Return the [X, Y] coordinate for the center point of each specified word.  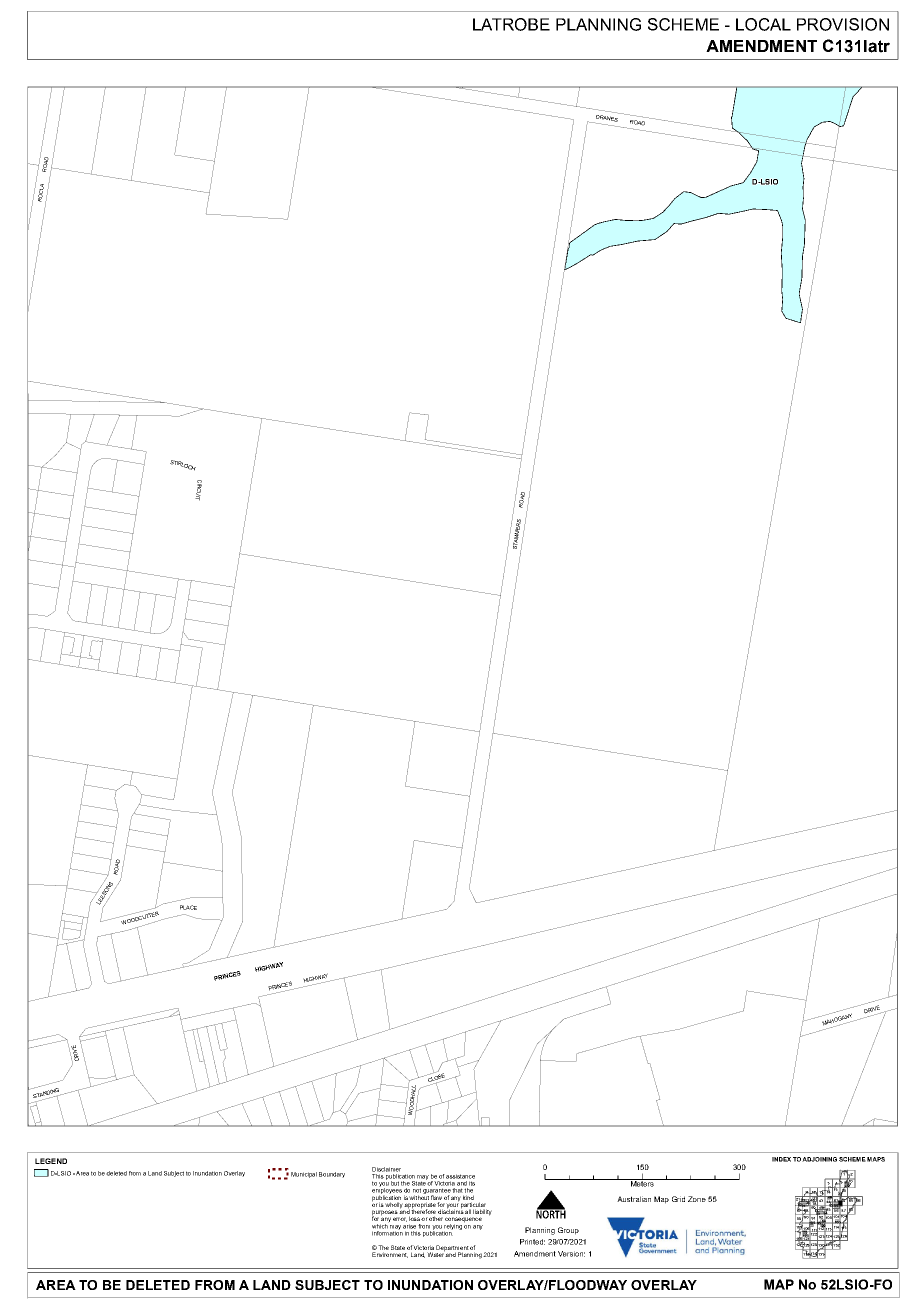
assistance [460, 1176]
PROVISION [843, 24]
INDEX [781, 1159]
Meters [642, 1183]
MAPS [876, 1159]
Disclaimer [386, 1169]
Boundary [332, 1175]
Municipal [304, 1175]
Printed [532, 1242]
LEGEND [51, 1161]
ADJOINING [819, 1159]
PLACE [188, 907]
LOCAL [763, 24]
